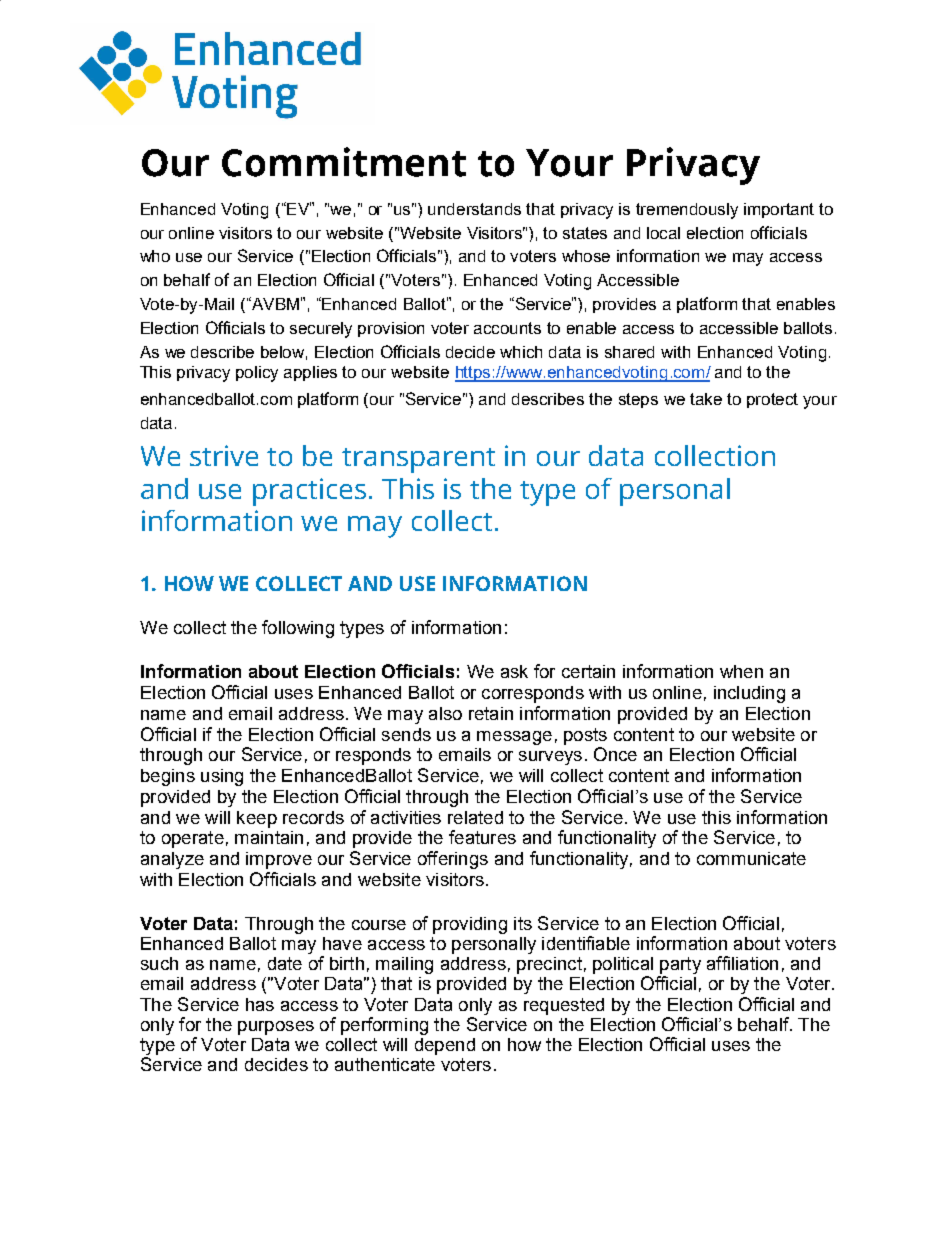  Describe the element at coordinates (309, 492) in the page. I see `practices` at that location.
